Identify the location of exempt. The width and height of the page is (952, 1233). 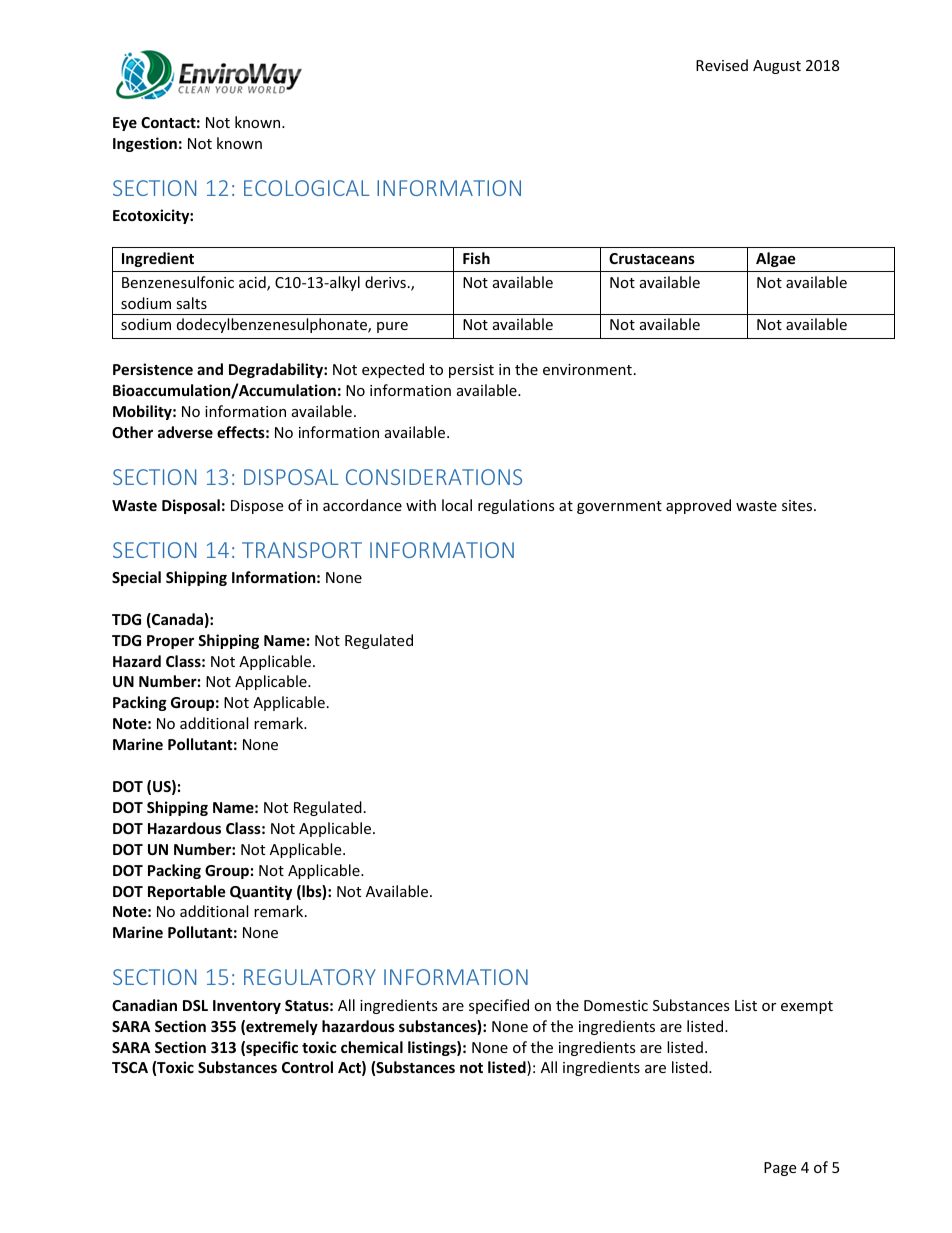
(807, 1007).
